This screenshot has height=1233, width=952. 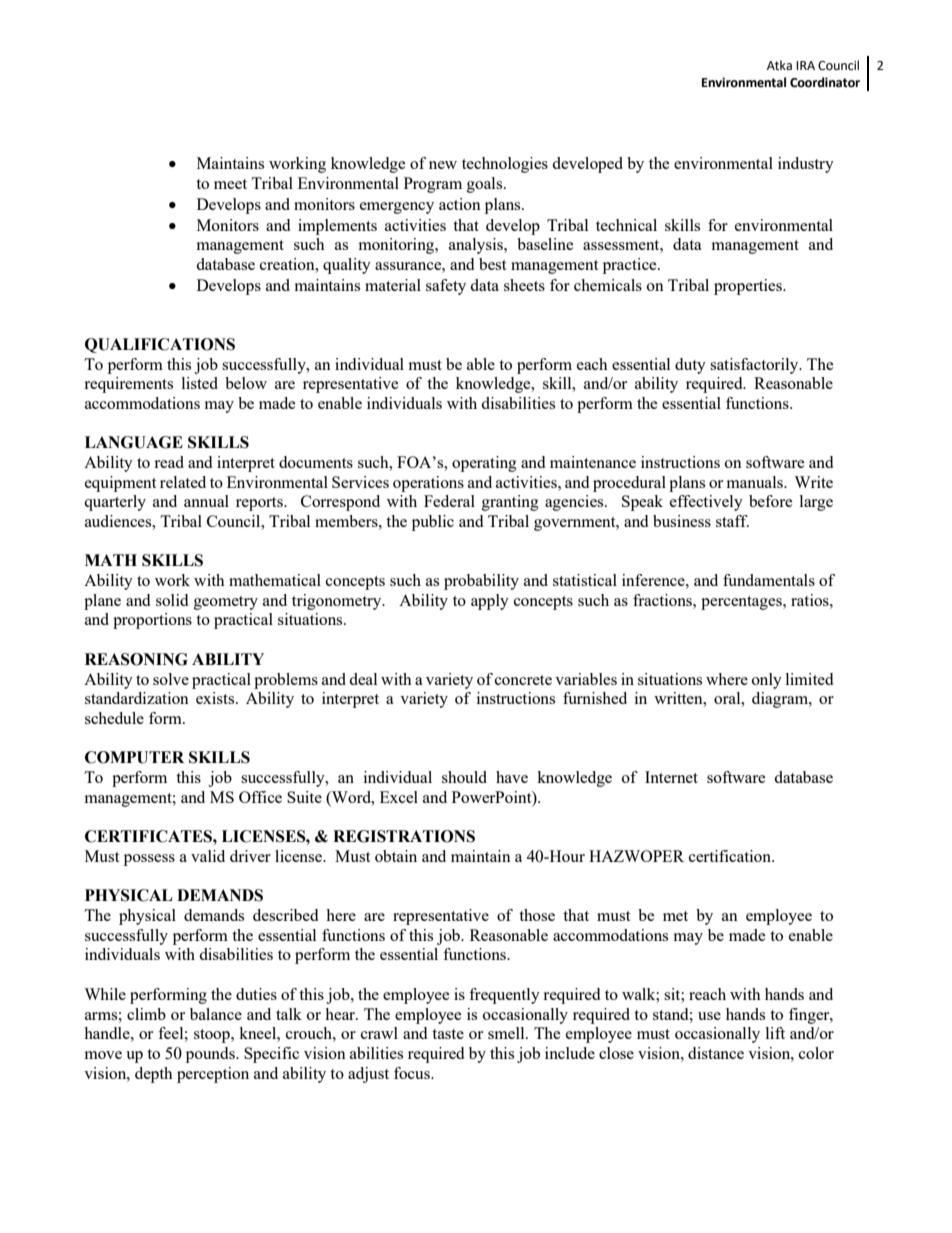 I want to click on IRA, so click(x=805, y=65).
